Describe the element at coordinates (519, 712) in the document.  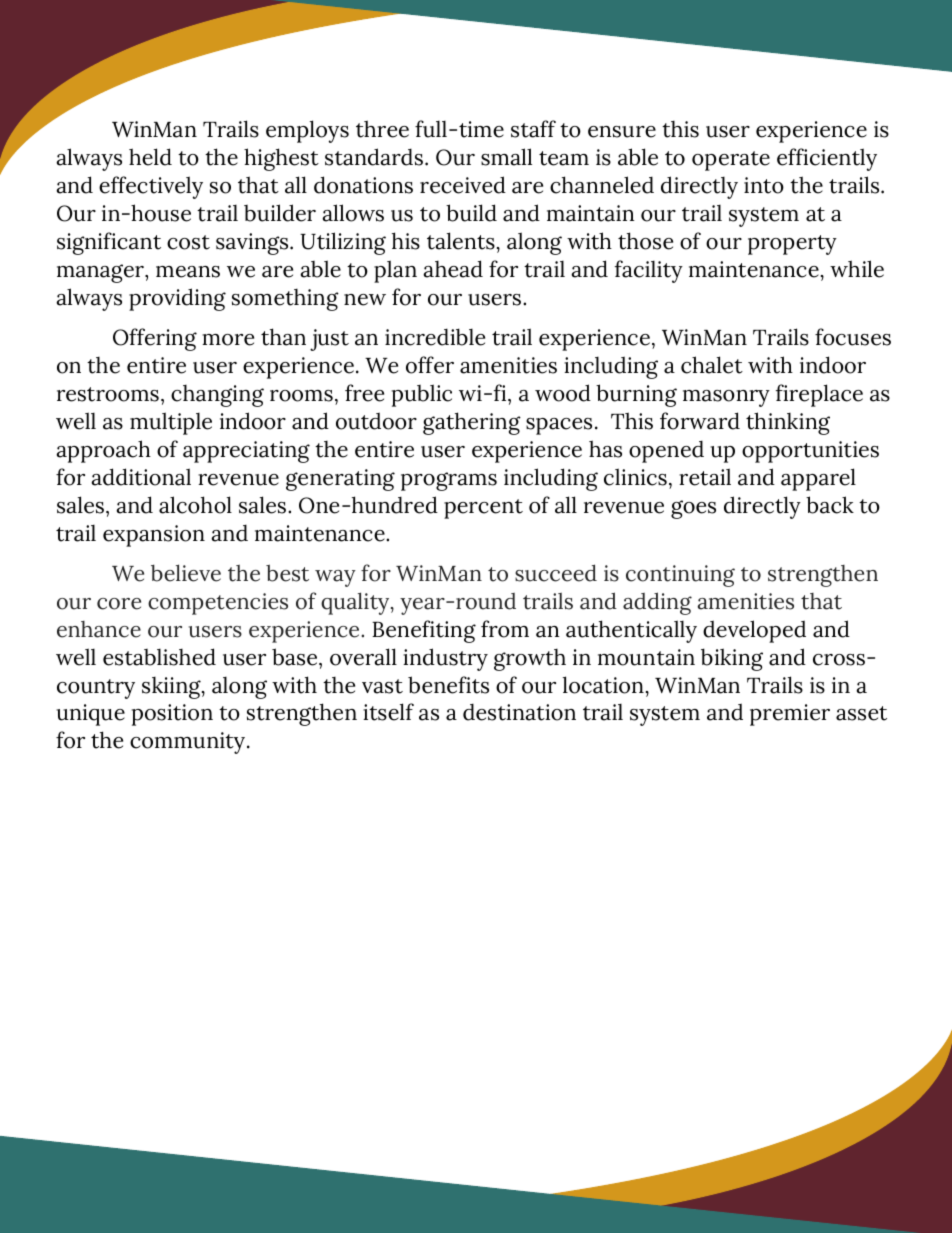
I see `destination` at that location.
